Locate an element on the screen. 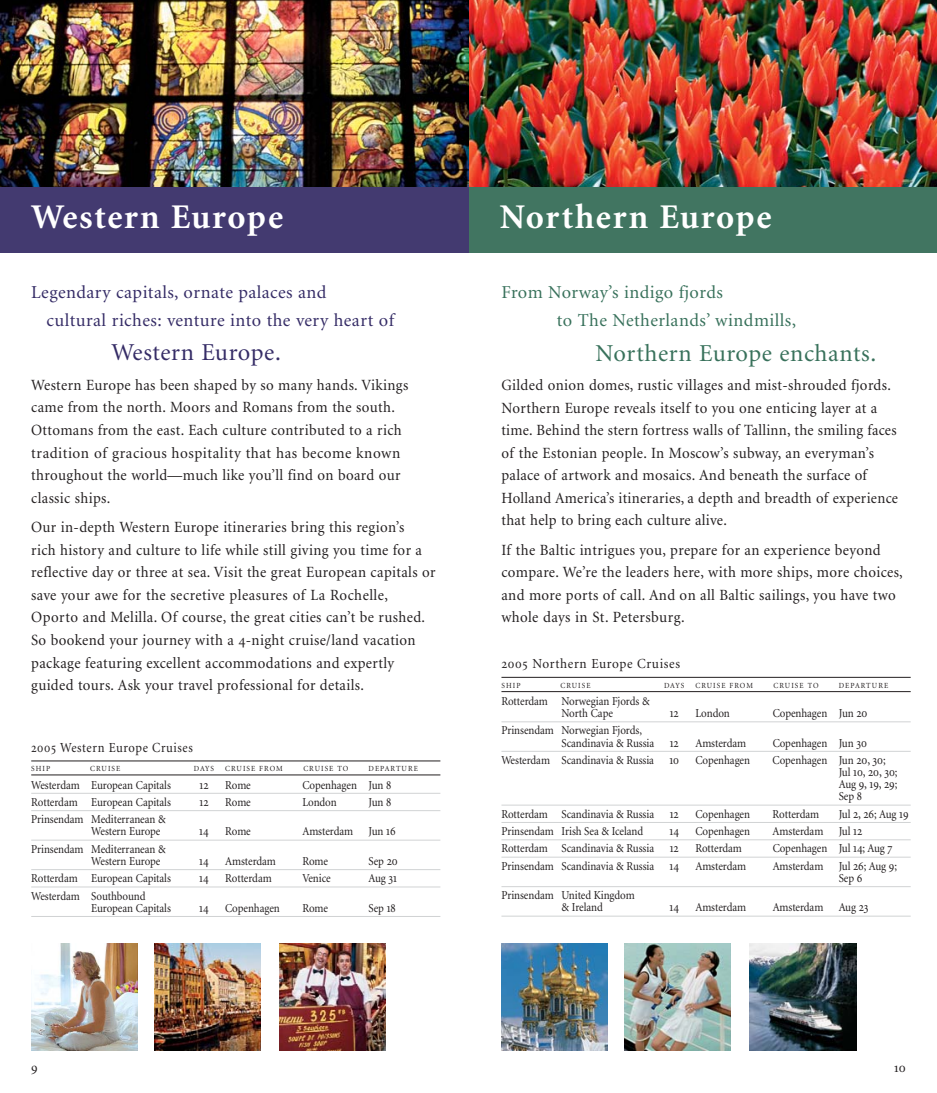  history is located at coordinates (82, 551).
